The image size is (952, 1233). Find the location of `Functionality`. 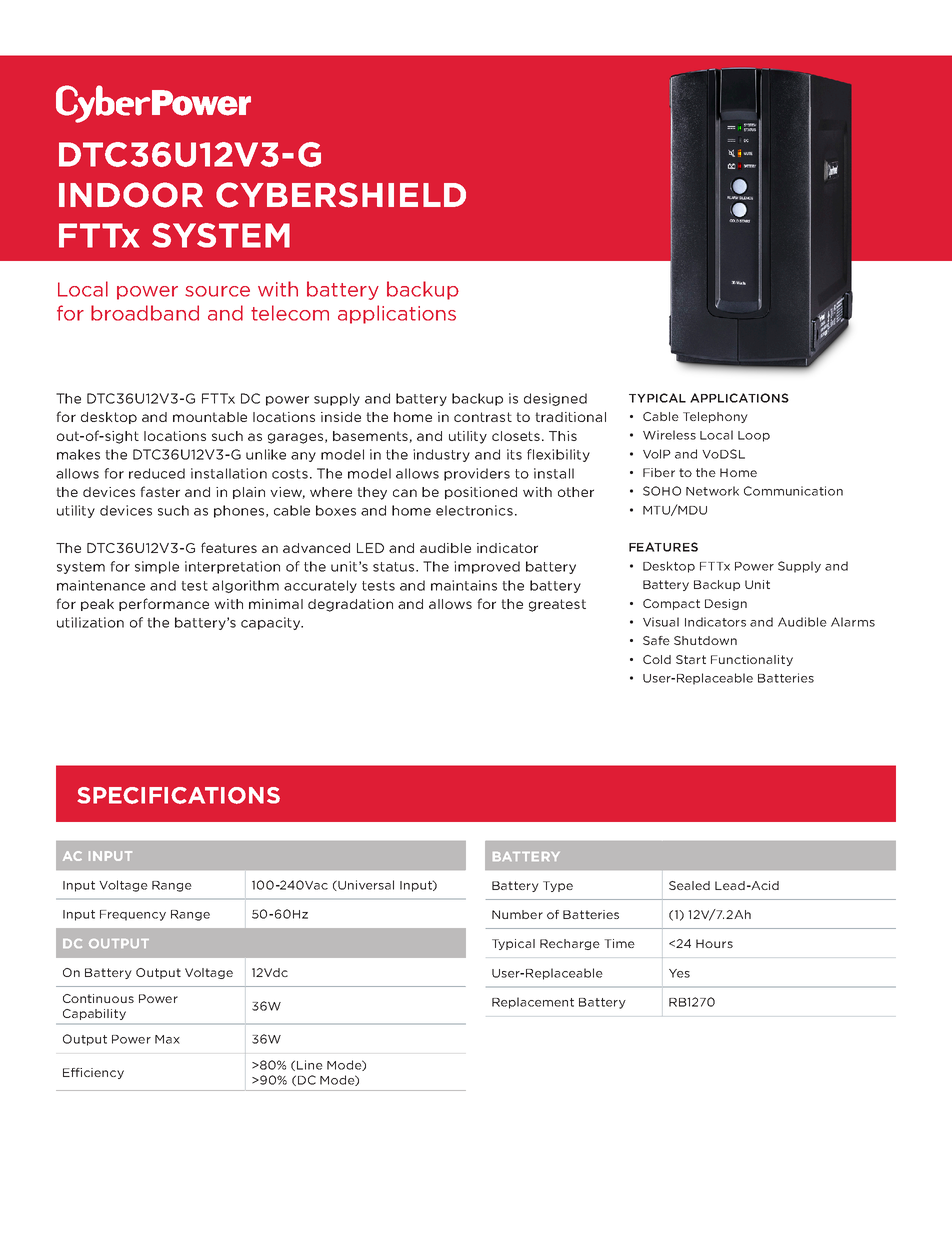

Functionality is located at coordinates (752, 660).
